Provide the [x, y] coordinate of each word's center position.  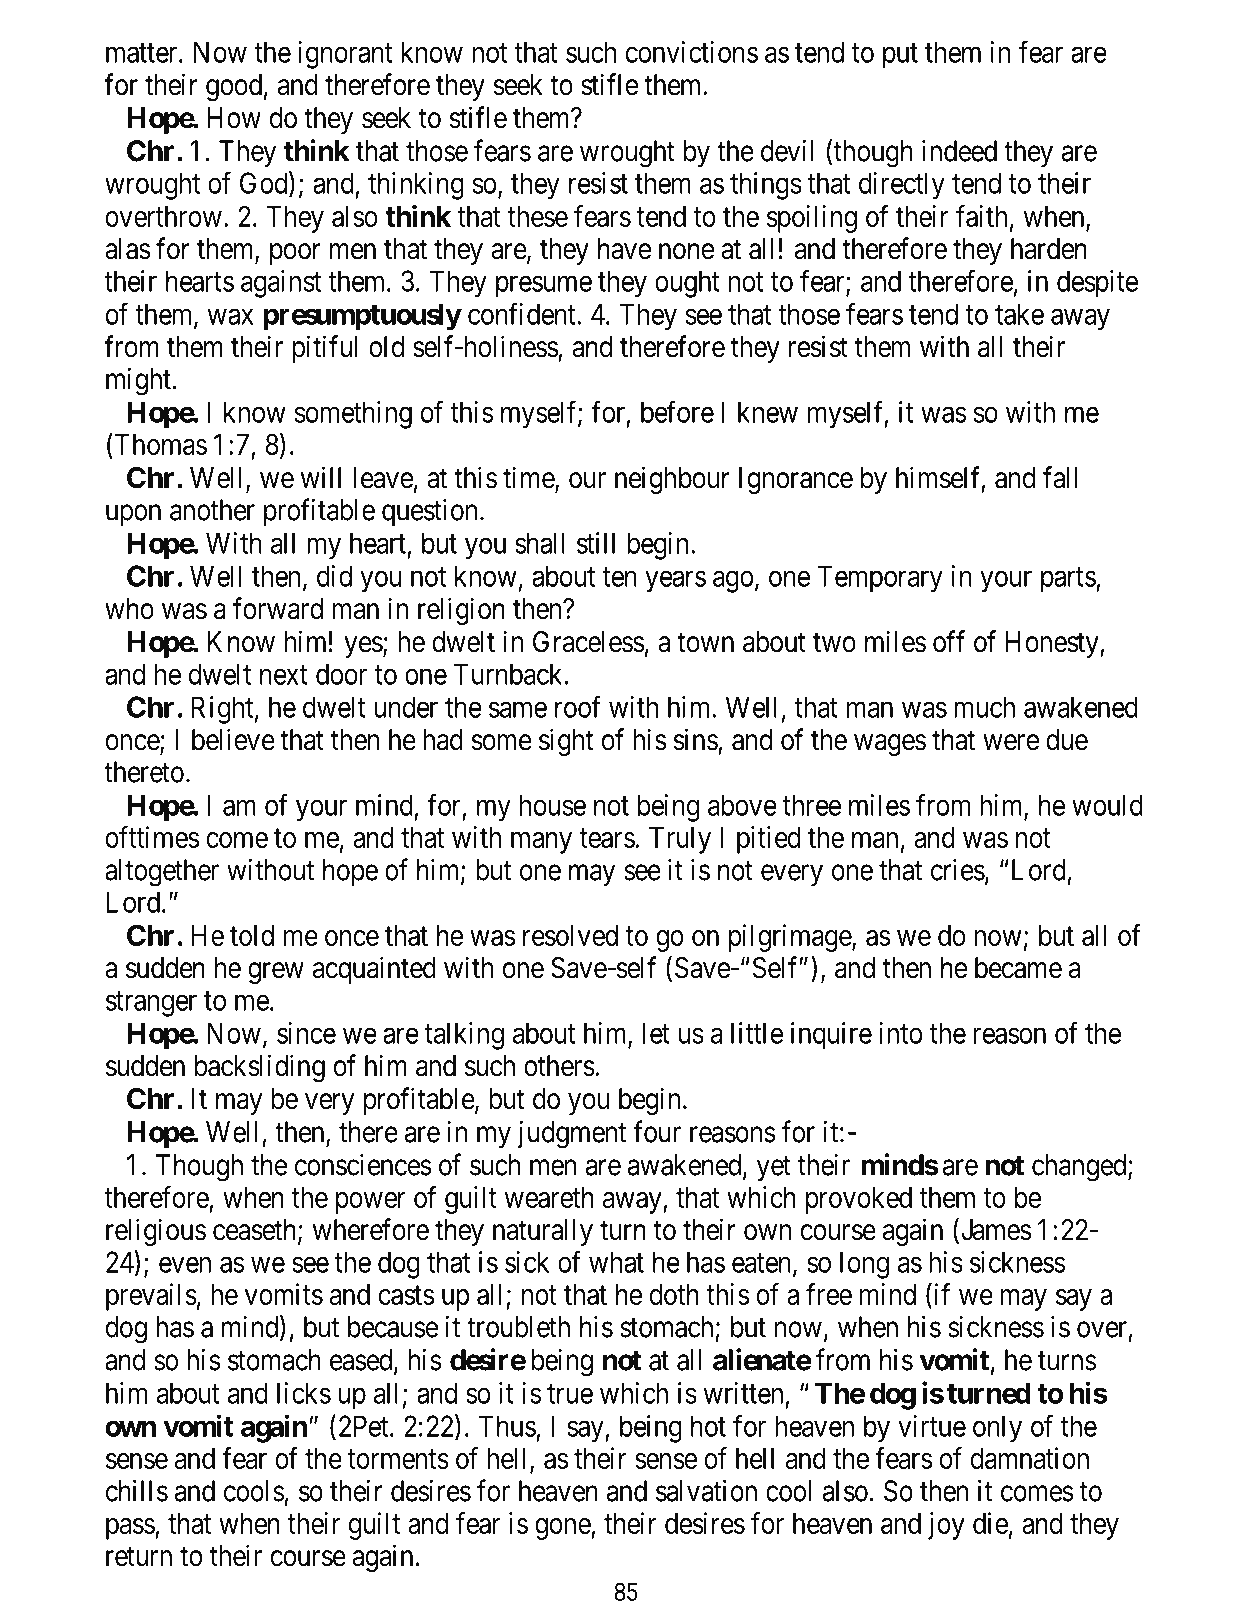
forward [278, 608]
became [1018, 968]
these [538, 216]
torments [398, 1459]
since [306, 1033]
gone [563, 1529]
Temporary [880, 579]
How [234, 118]
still [596, 543]
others [559, 1066]
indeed [959, 151]
